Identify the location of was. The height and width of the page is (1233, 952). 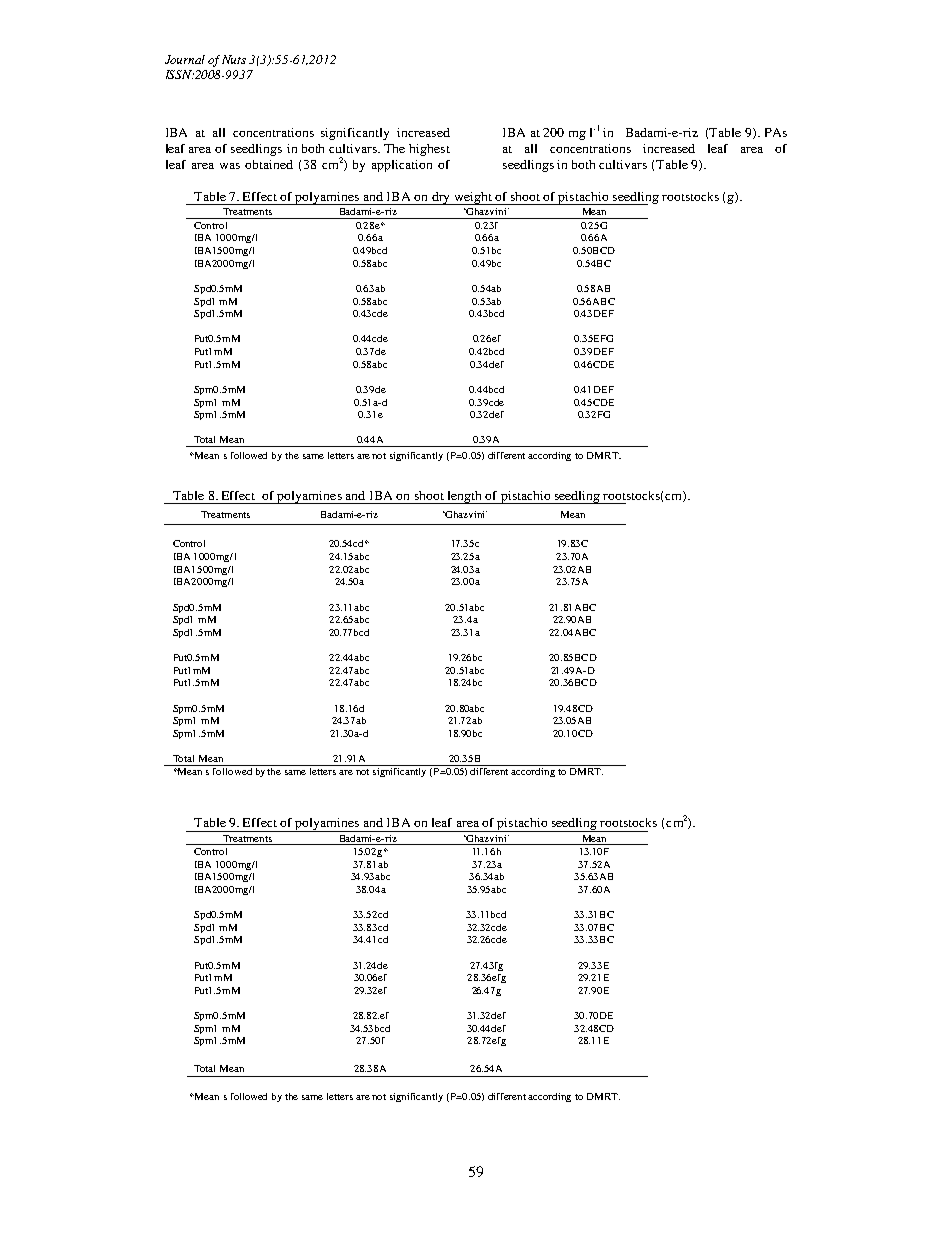
(230, 166).
